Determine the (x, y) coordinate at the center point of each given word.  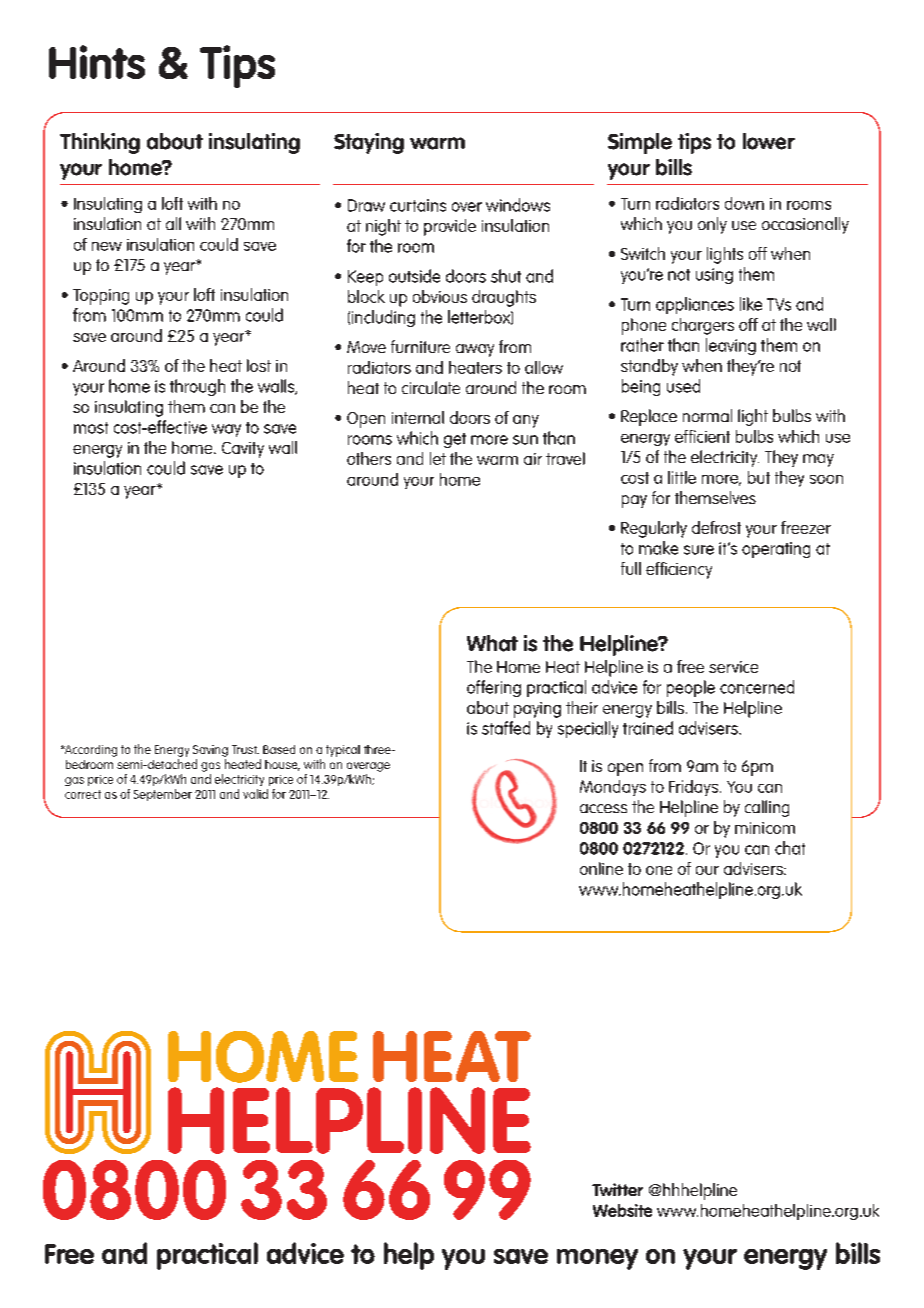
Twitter (617, 1189)
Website (622, 1210)
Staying (369, 143)
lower (769, 141)
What (492, 643)
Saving (210, 751)
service (733, 667)
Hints (97, 62)
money (597, 1259)
